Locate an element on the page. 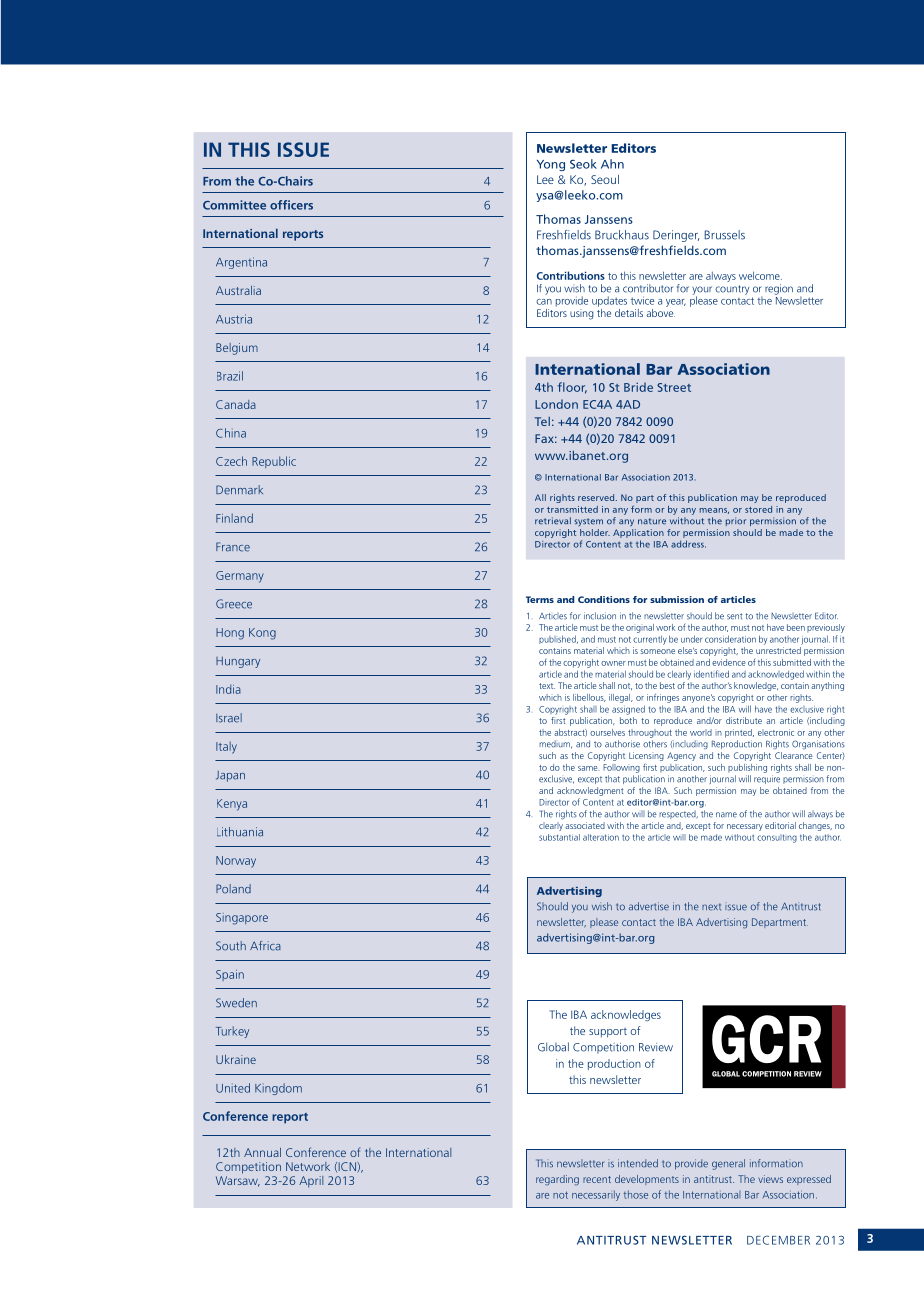  Yong is located at coordinates (551, 165).
